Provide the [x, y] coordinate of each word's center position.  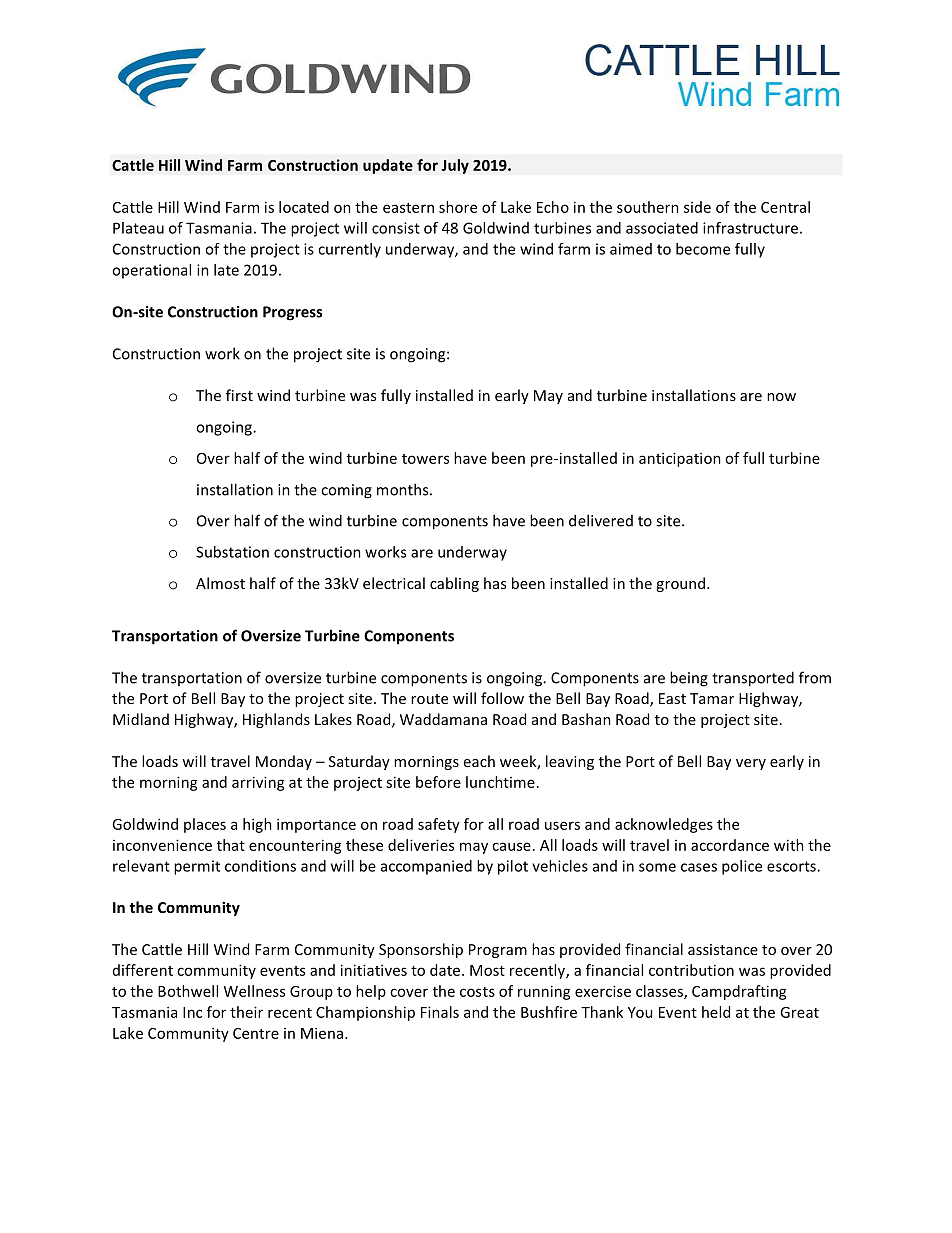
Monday [284, 762]
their [246, 1012]
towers [425, 459]
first [239, 395]
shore [458, 207]
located [304, 207]
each [479, 761]
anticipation [680, 459]
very [751, 764]
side [697, 207]
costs [477, 992]
